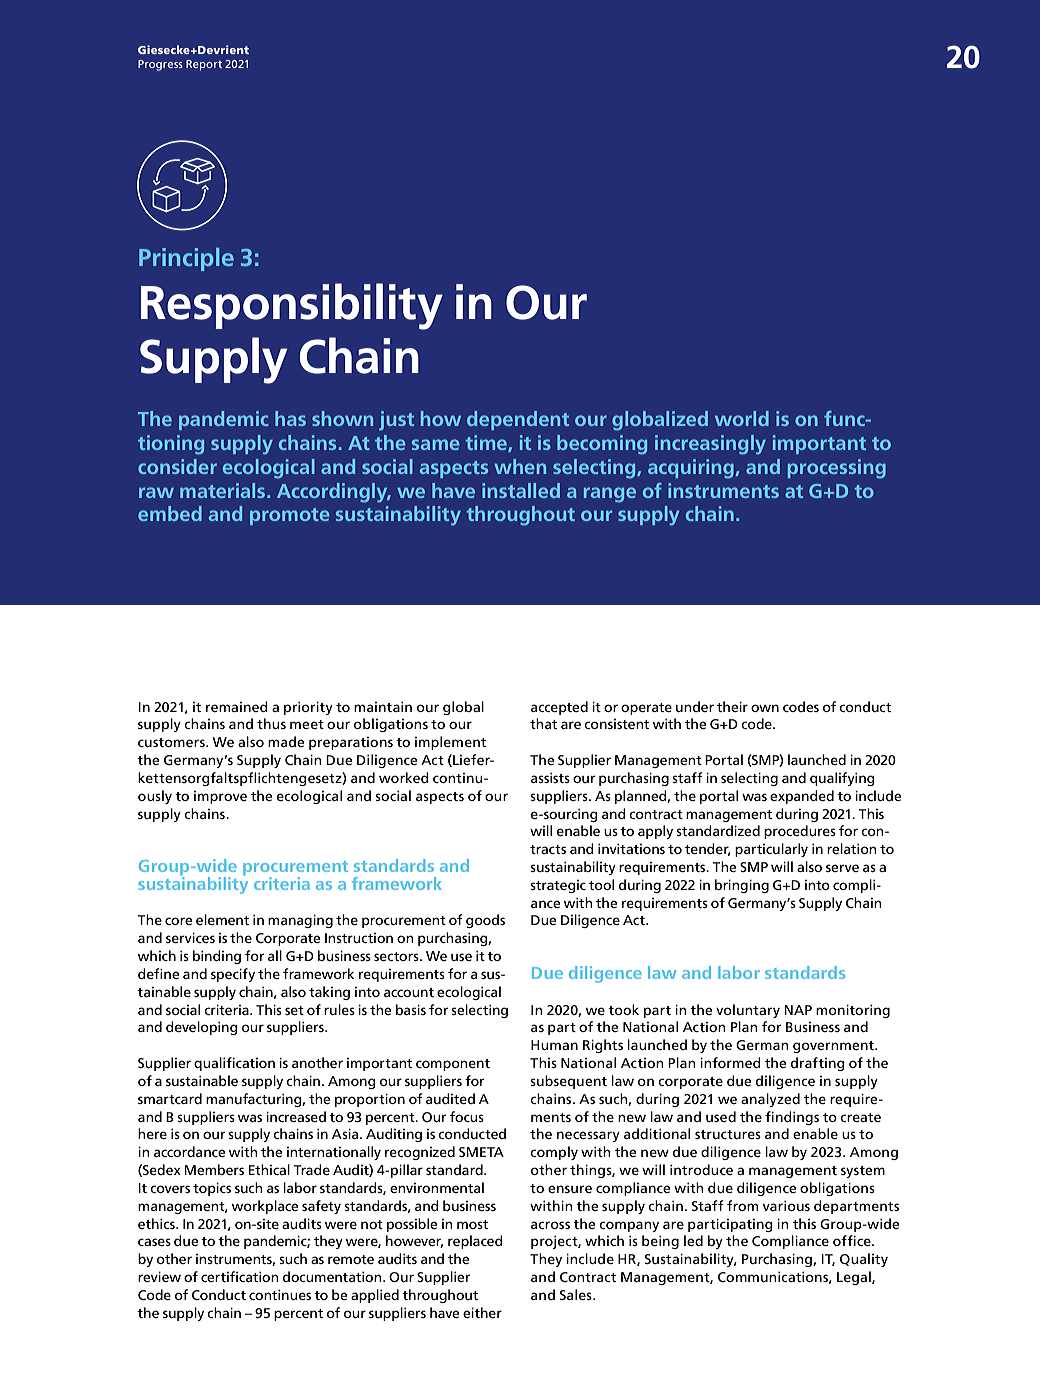 The image size is (1040, 1387). I want to click on their, so click(732, 706).
